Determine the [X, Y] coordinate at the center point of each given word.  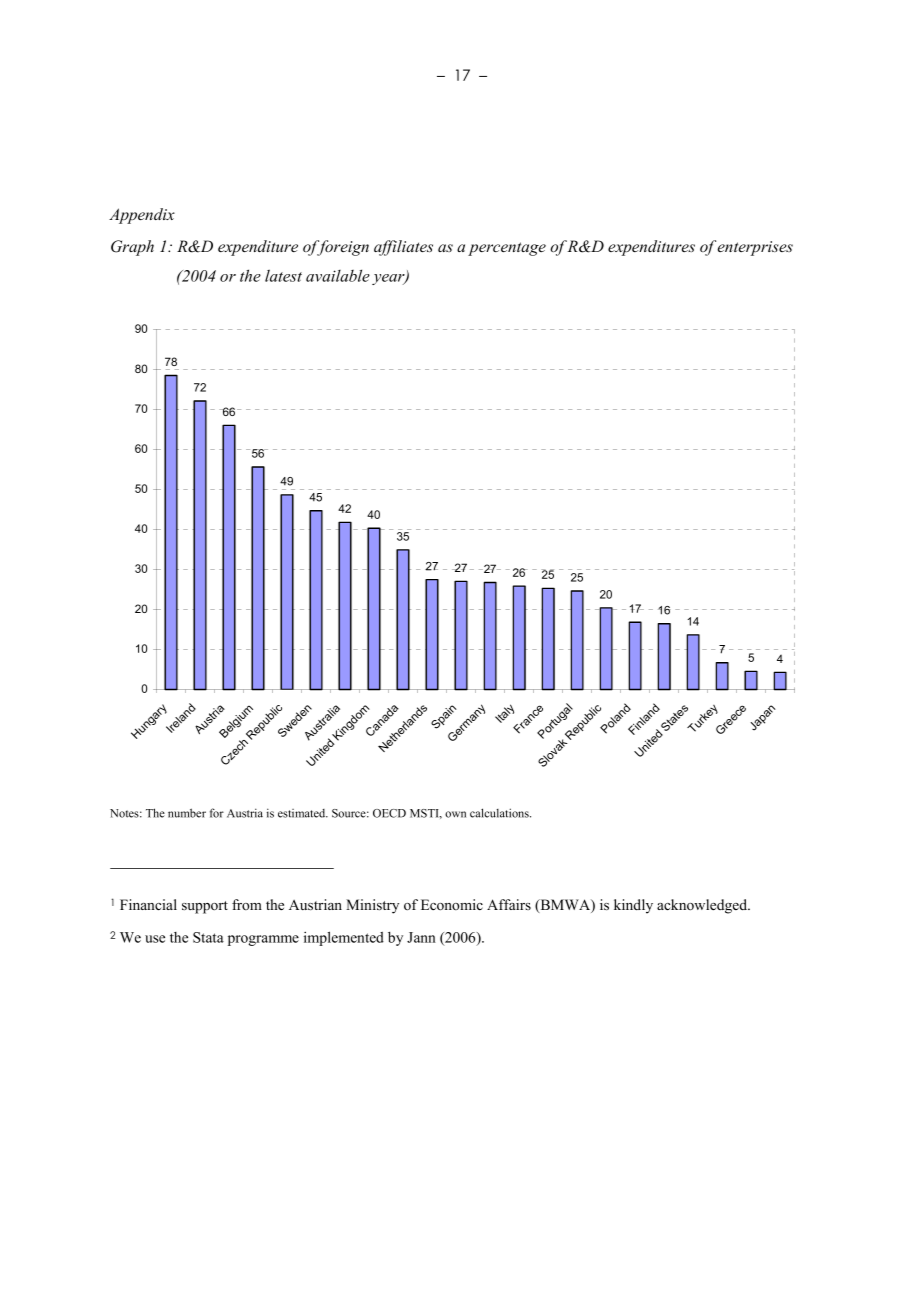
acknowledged [703, 906]
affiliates [403, 248]
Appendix [142, 216]
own [455, 814]
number [187, 813]
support [205, 907]
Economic [452, 905]
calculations [500, 813]
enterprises [755, 248]
